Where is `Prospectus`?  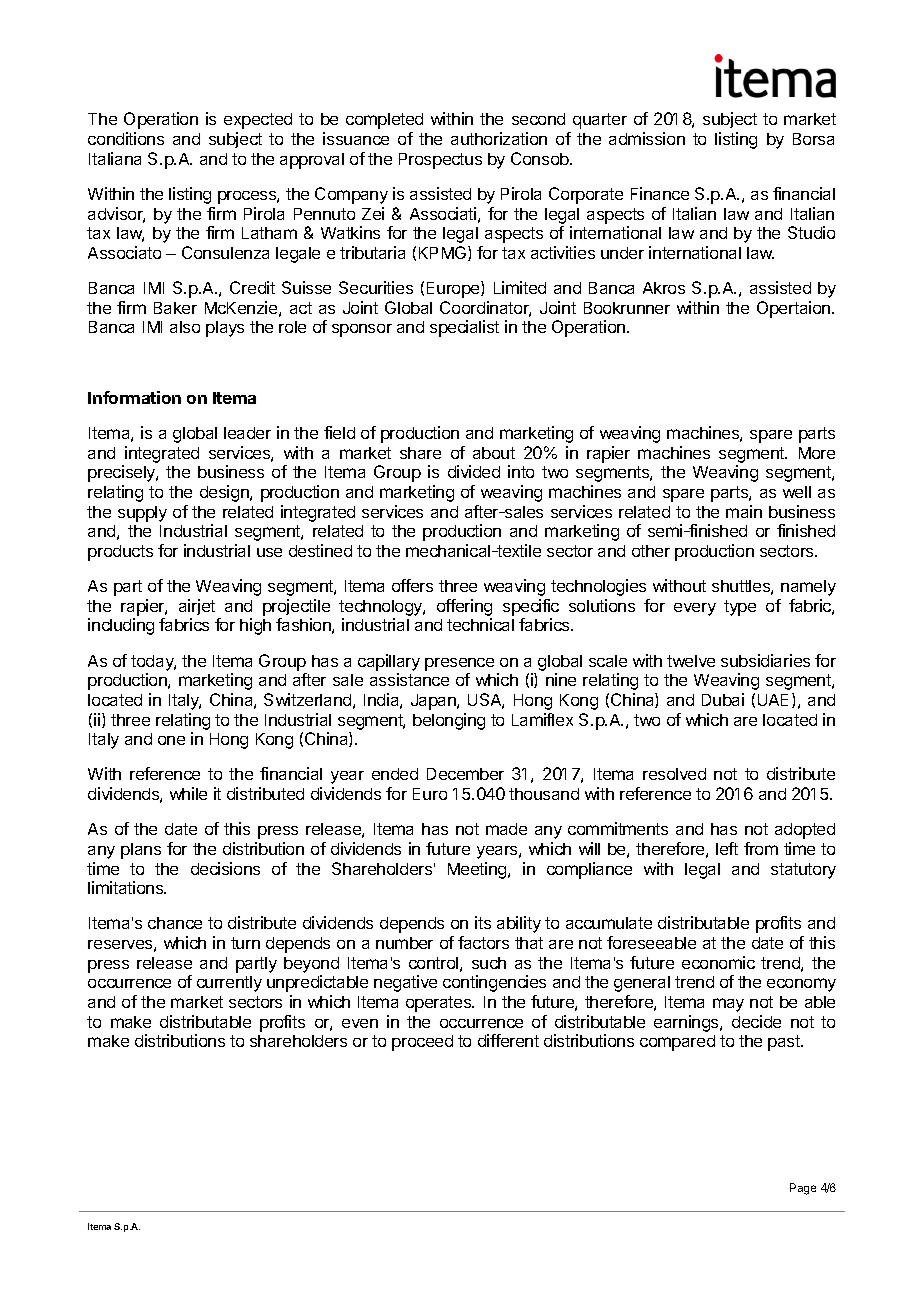 Prospectus is located at coordinates (440, 161).
